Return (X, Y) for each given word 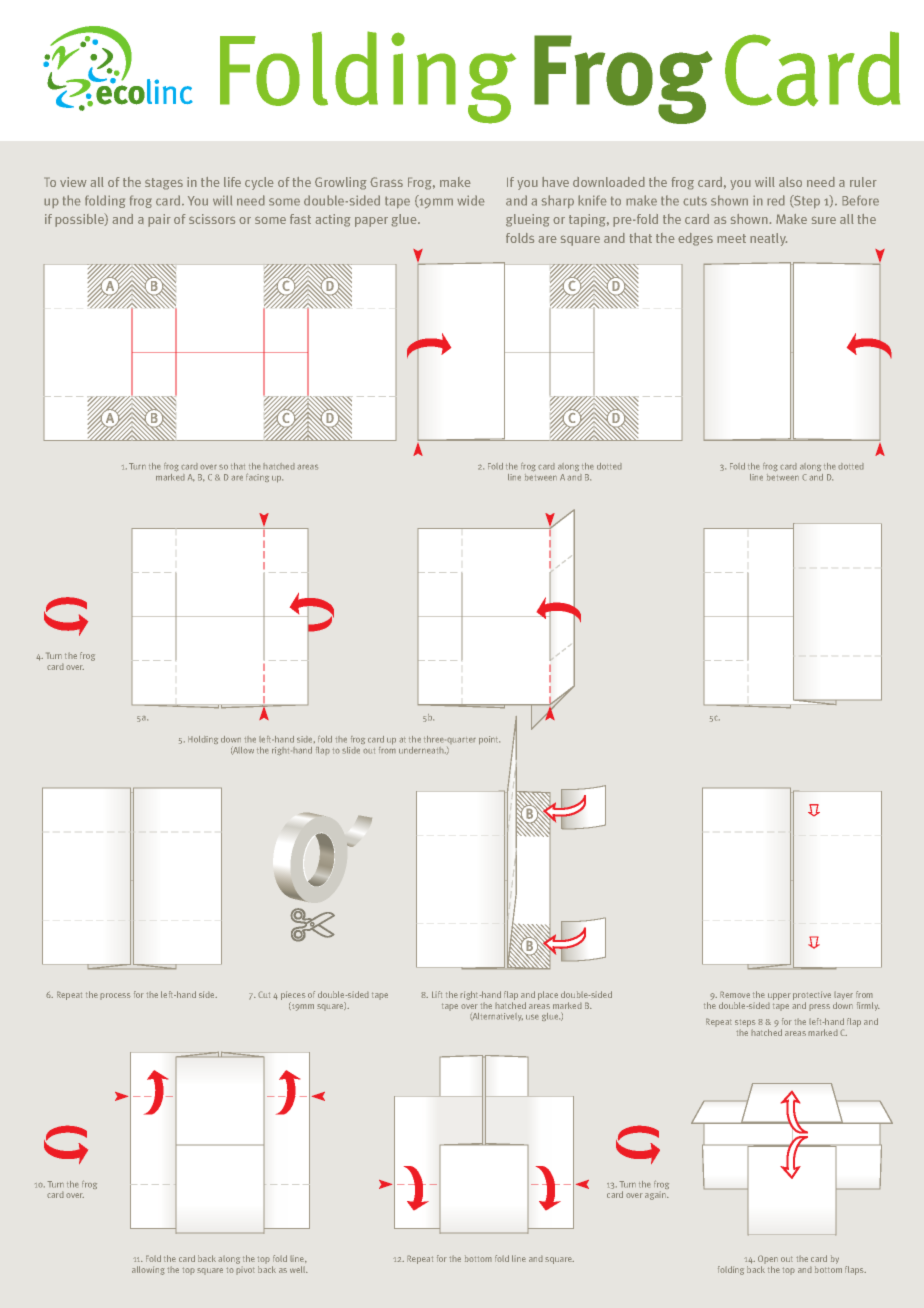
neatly (768, 239)
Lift (437, 994)
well (299, 1269)
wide (471, 200)
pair (159, 220)
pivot (245, 1270)
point (489, 740)
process (115, 996)
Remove (735, 994)
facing (257, 477)
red (776, 200)
